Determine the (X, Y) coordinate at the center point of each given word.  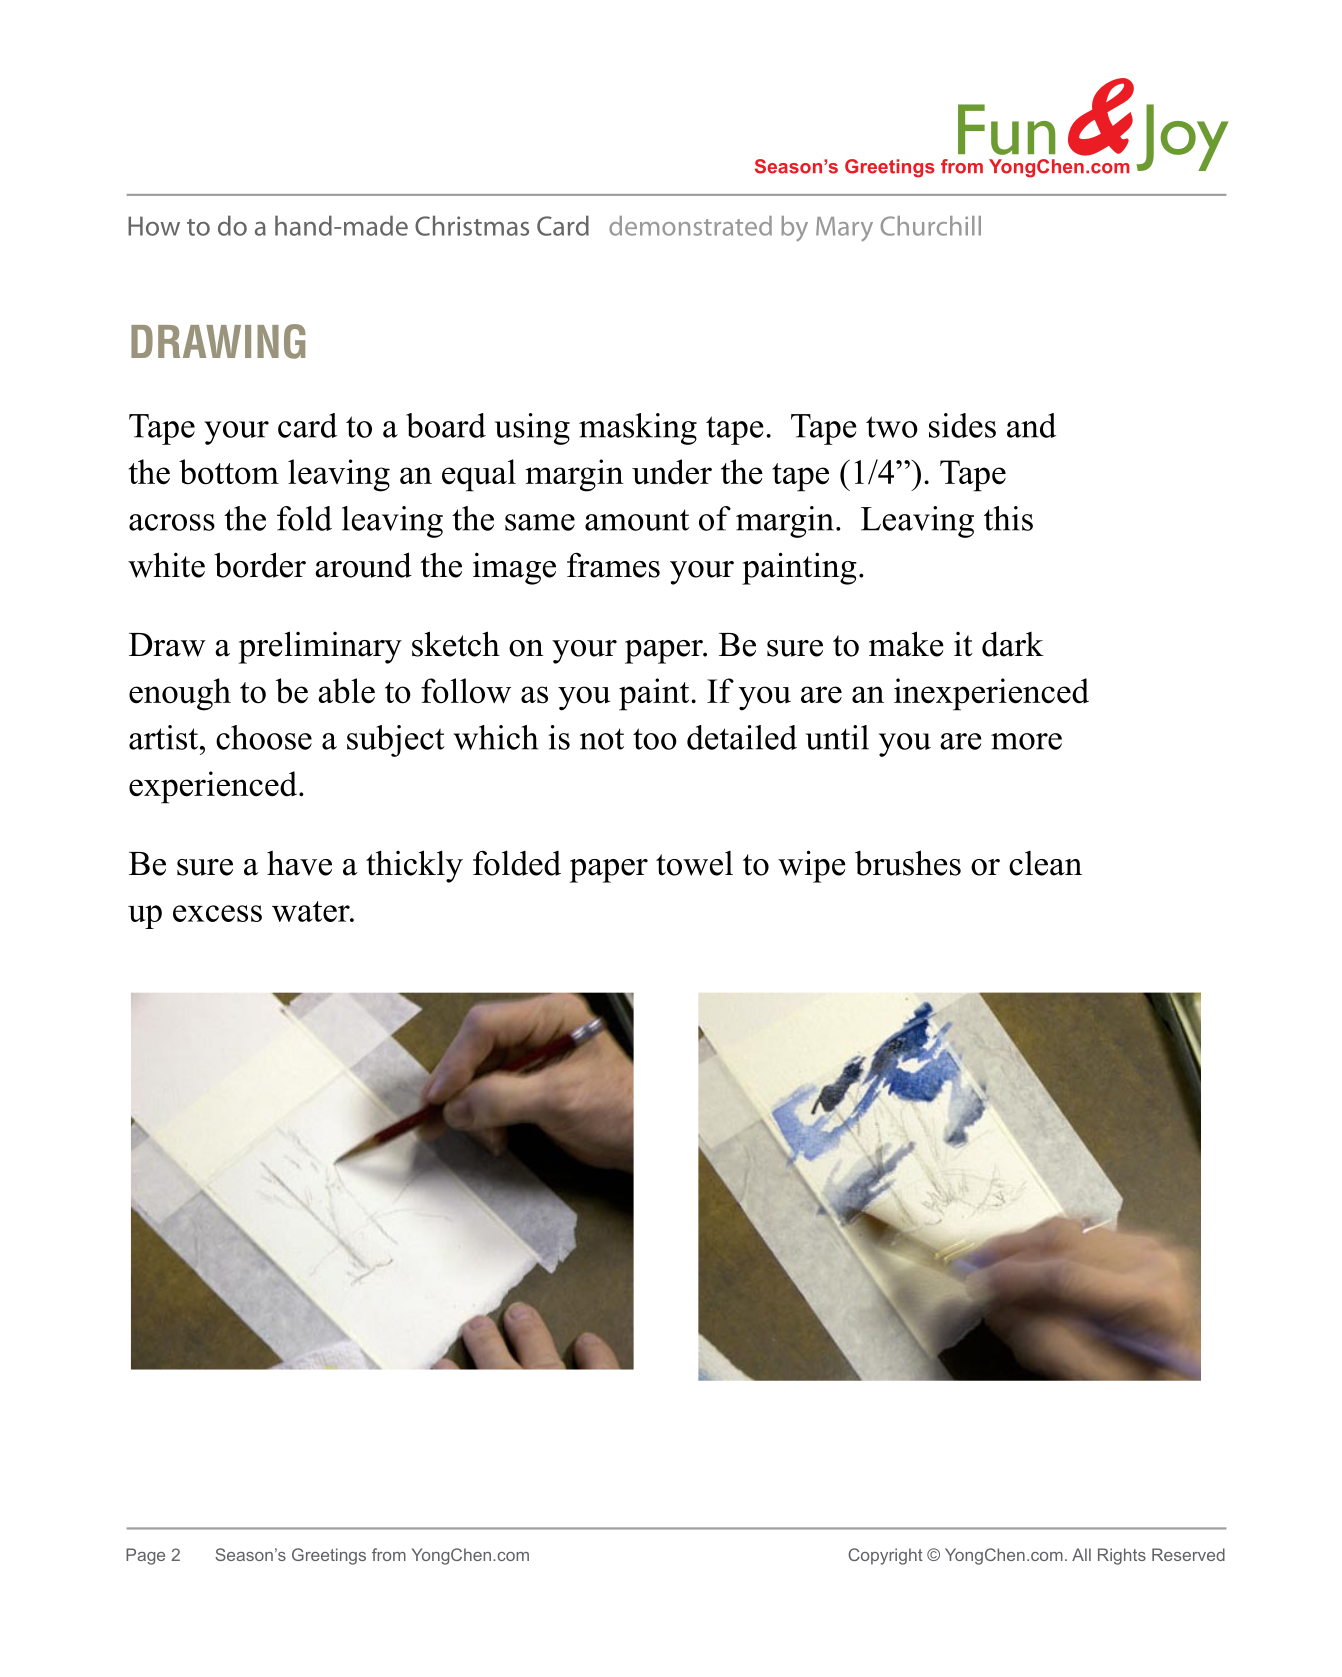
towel (694, 863)
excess (217, 913)
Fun (1006, 129)
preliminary (320, 647)
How (154, 226)
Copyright (885, 1556)
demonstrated (690, 226)
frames (613, 565)
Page (145, 1556)
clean (1045, 863)
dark (1013, 644)
